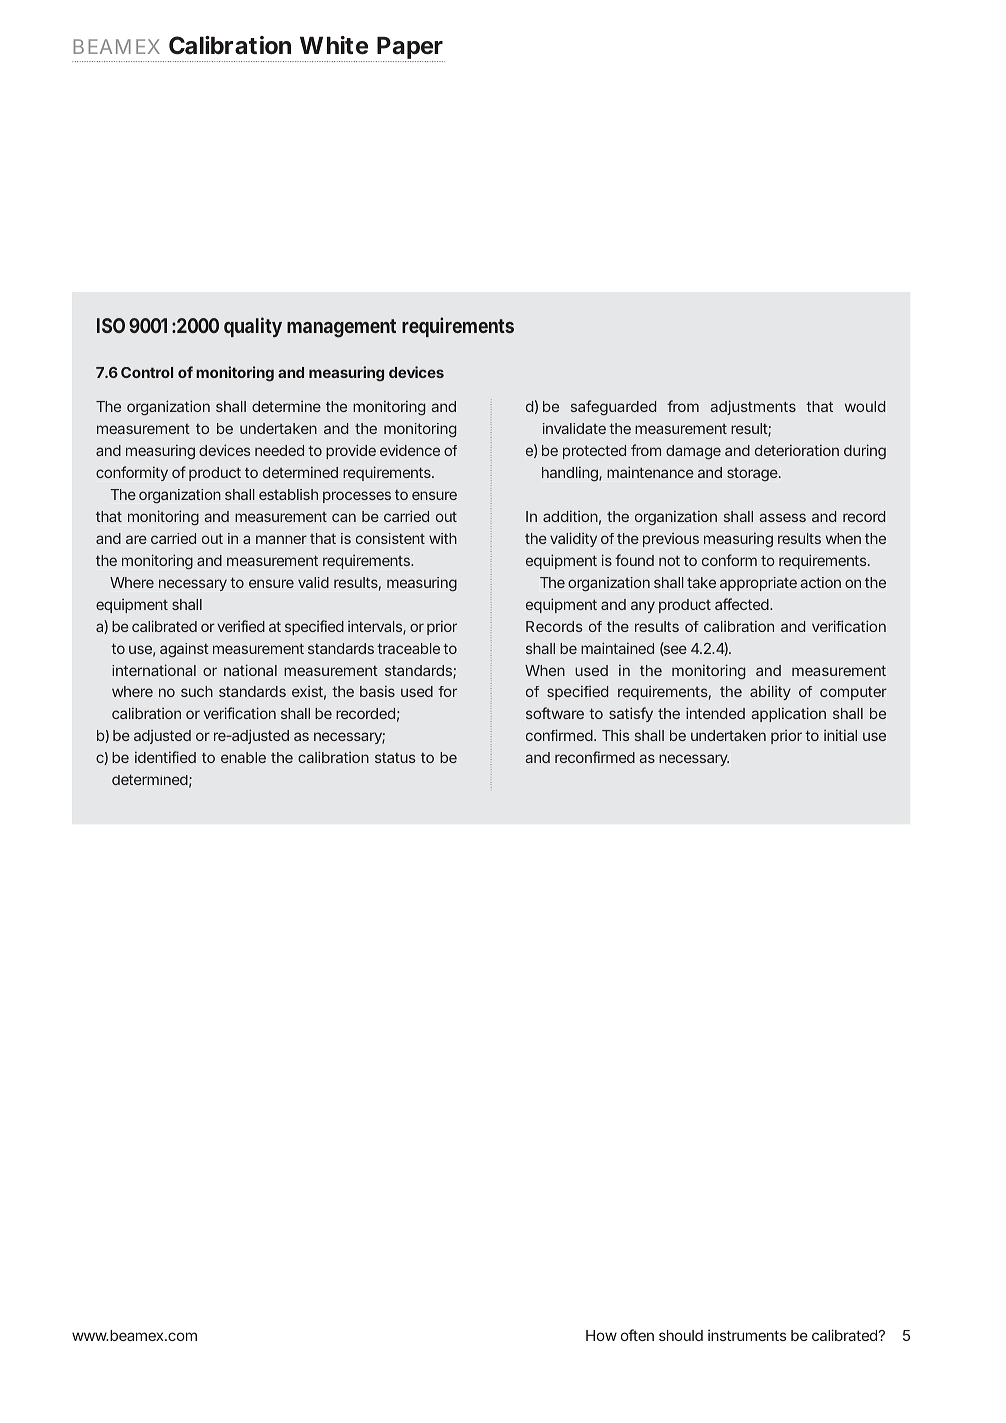  Describe the element at coordinates (613, 408) in the screenshot. I see `safeguarded` at that location.
